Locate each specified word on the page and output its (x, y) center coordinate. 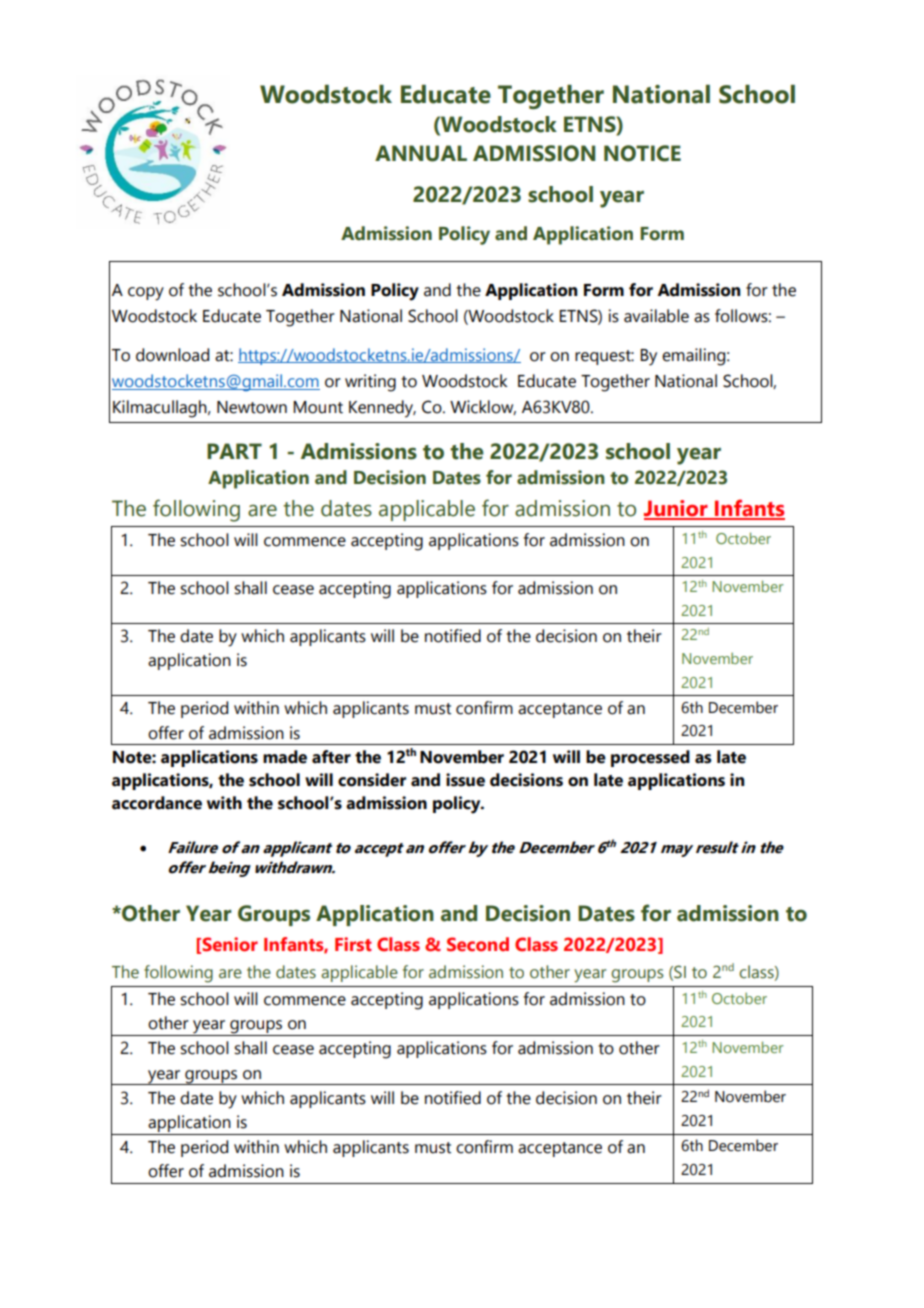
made (285, 757)
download (172, 355)
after (331, 757)
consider (372, 780)
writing (370, 383)
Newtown (252, 407)
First (353, 944)
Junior (677, 509)
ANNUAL (421, 153)
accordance (157, 803)
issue (465, 780)
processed (650, 758)
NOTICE (642, 153)
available (656, 316)
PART (234, 451)
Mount (318, 407)
